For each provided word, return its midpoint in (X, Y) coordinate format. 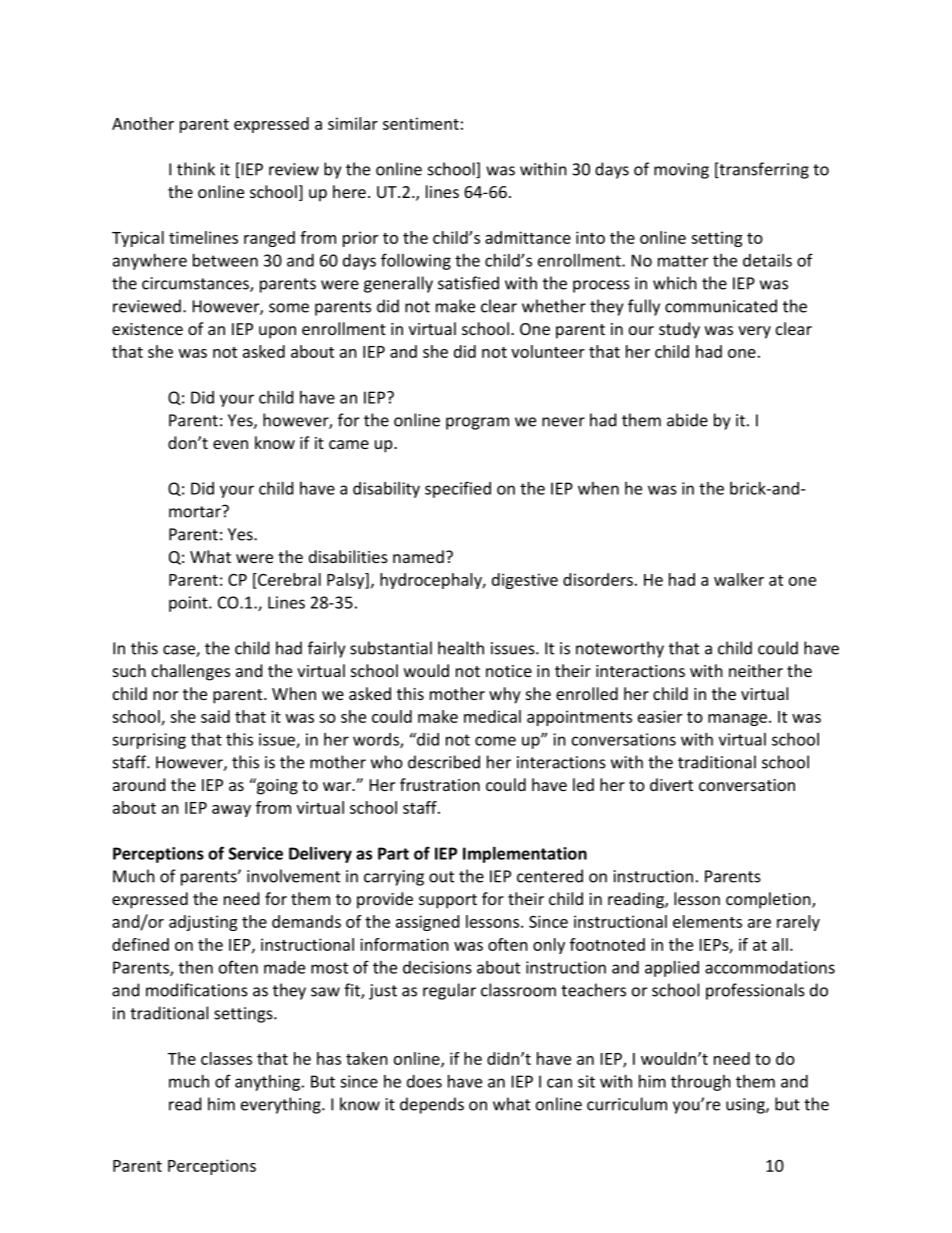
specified (458, 489)
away (231, 811)
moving (681, 171)
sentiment (421, 123)
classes (226, 1058)
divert (671, 784)
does (424, 1081)
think (196, 169)
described (444, 762)
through (701, 1083)
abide (687, 420)
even (230, 444)
